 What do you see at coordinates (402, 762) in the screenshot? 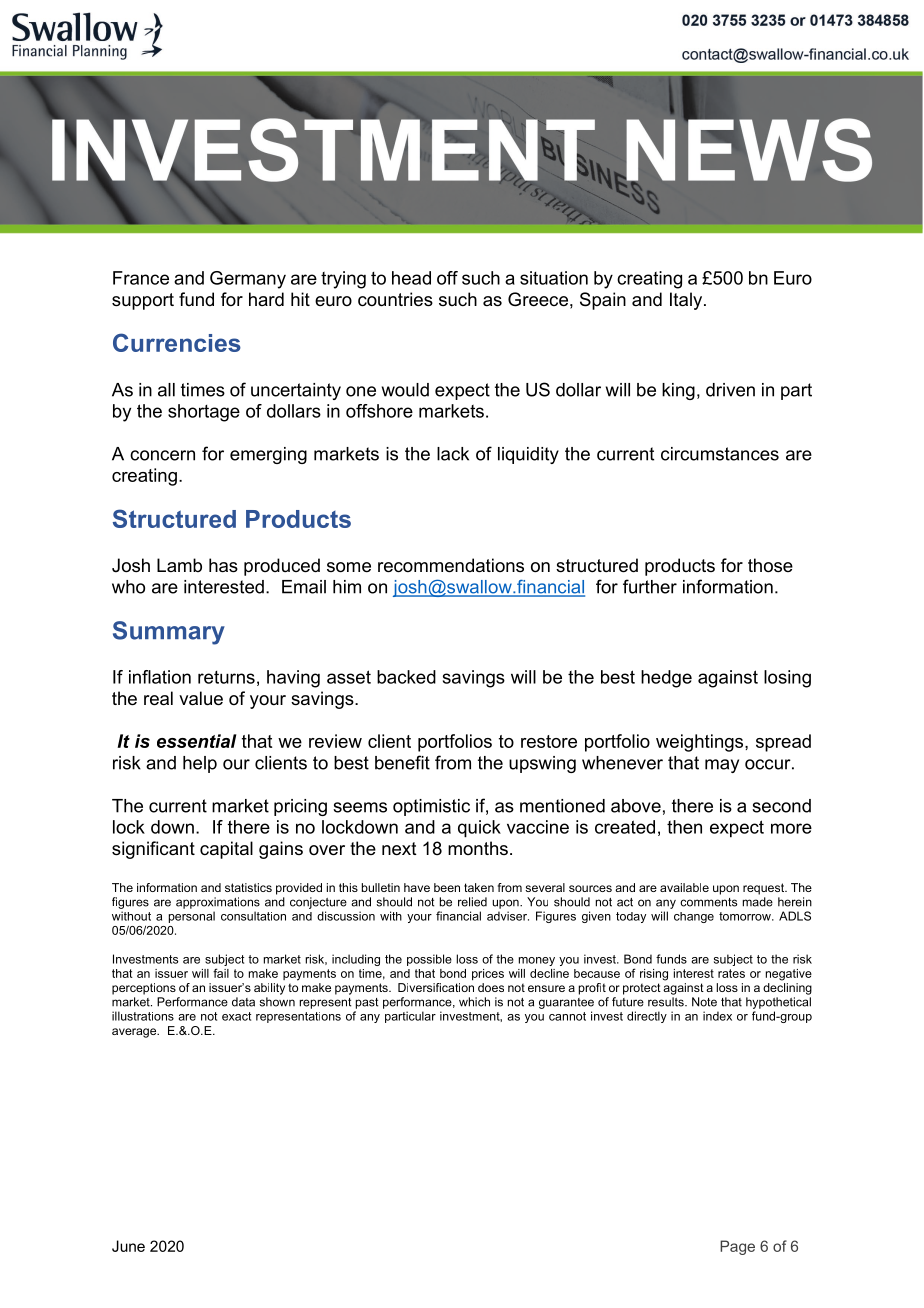
I see `benefit` at bounding box center [402, 762].
